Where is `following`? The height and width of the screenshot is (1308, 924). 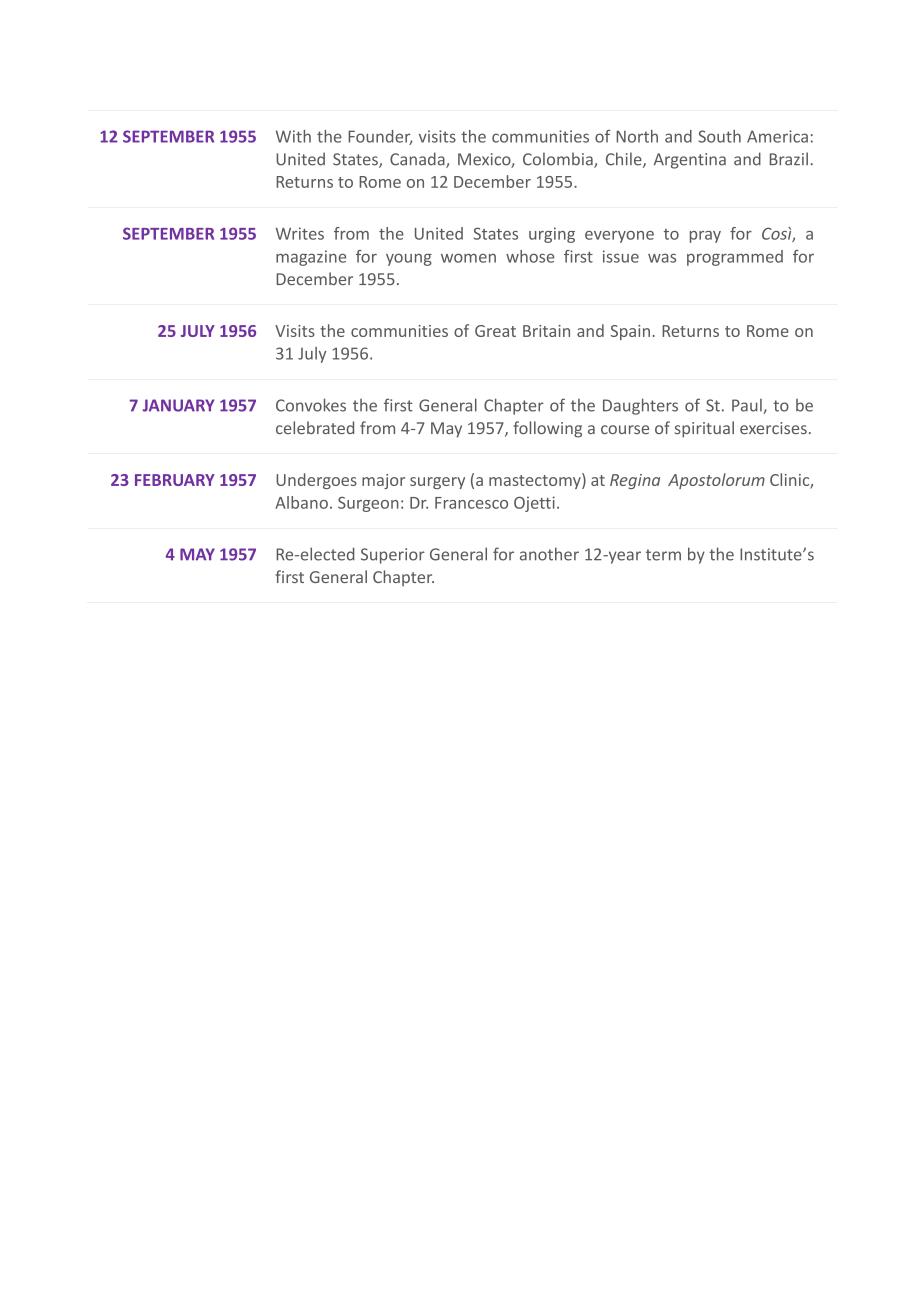 following is located at coordinates (547, 429).
